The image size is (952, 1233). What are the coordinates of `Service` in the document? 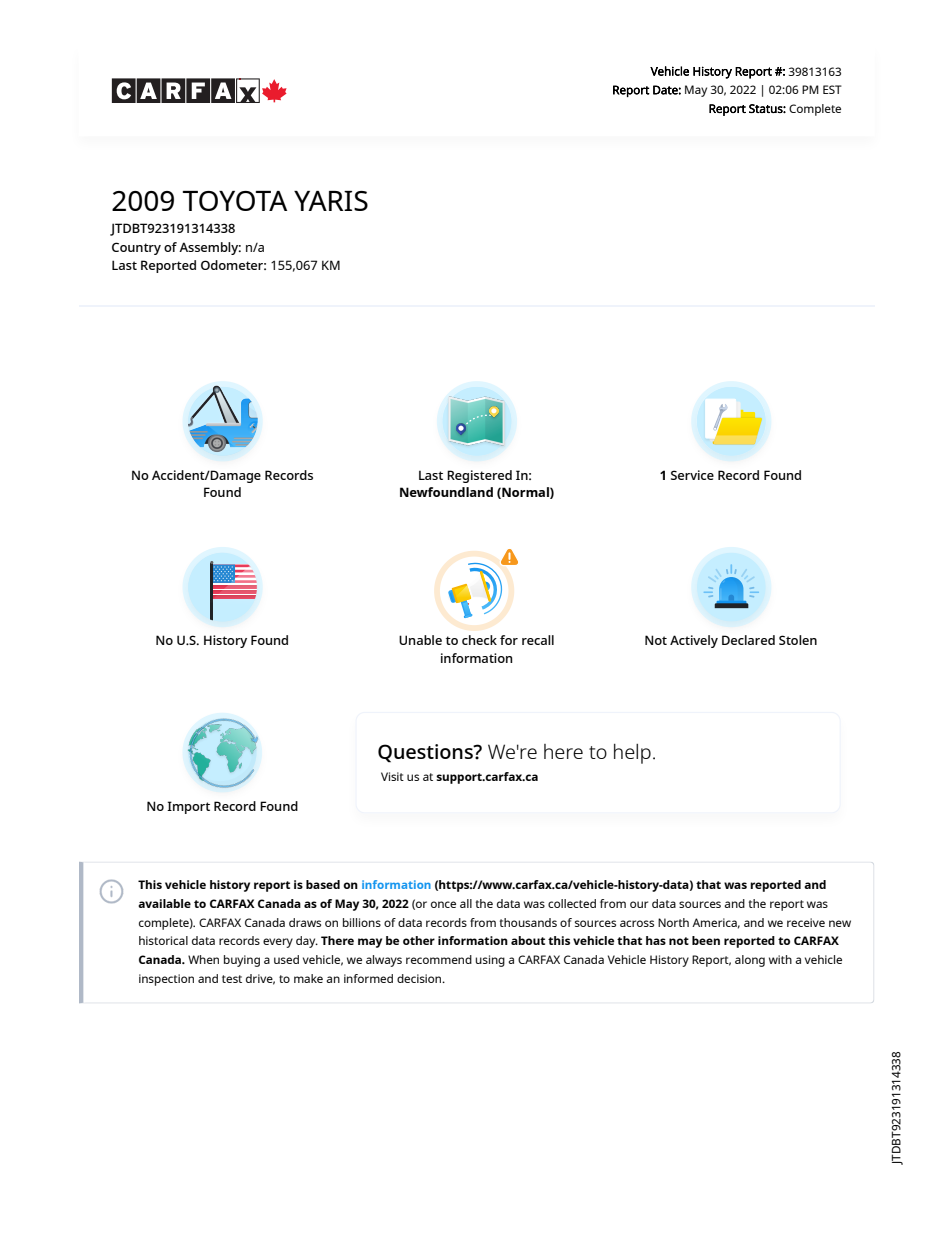 It's located at (692, 475).
